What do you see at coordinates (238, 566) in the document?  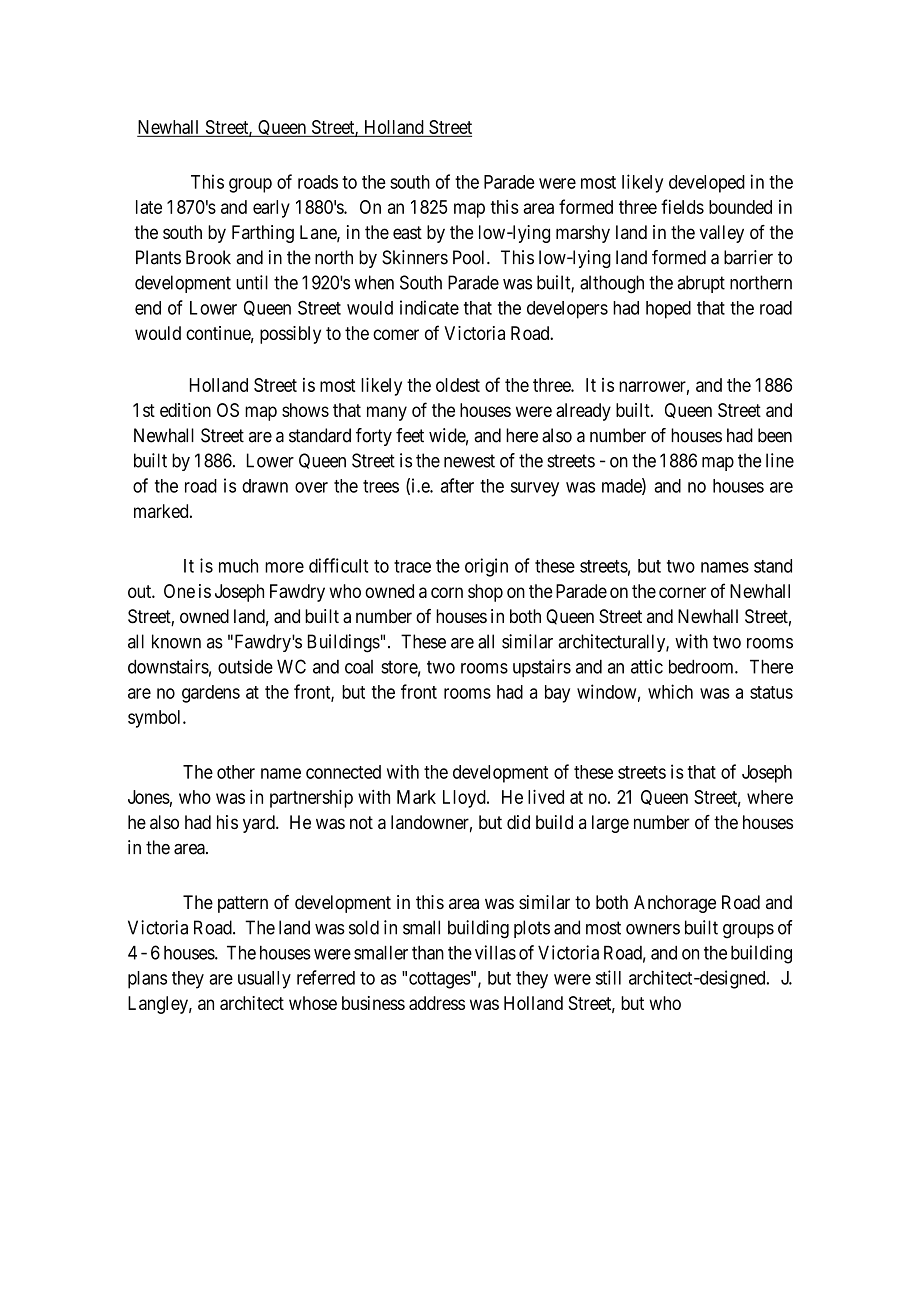 I see `much` at bounding box center [238, 566].
